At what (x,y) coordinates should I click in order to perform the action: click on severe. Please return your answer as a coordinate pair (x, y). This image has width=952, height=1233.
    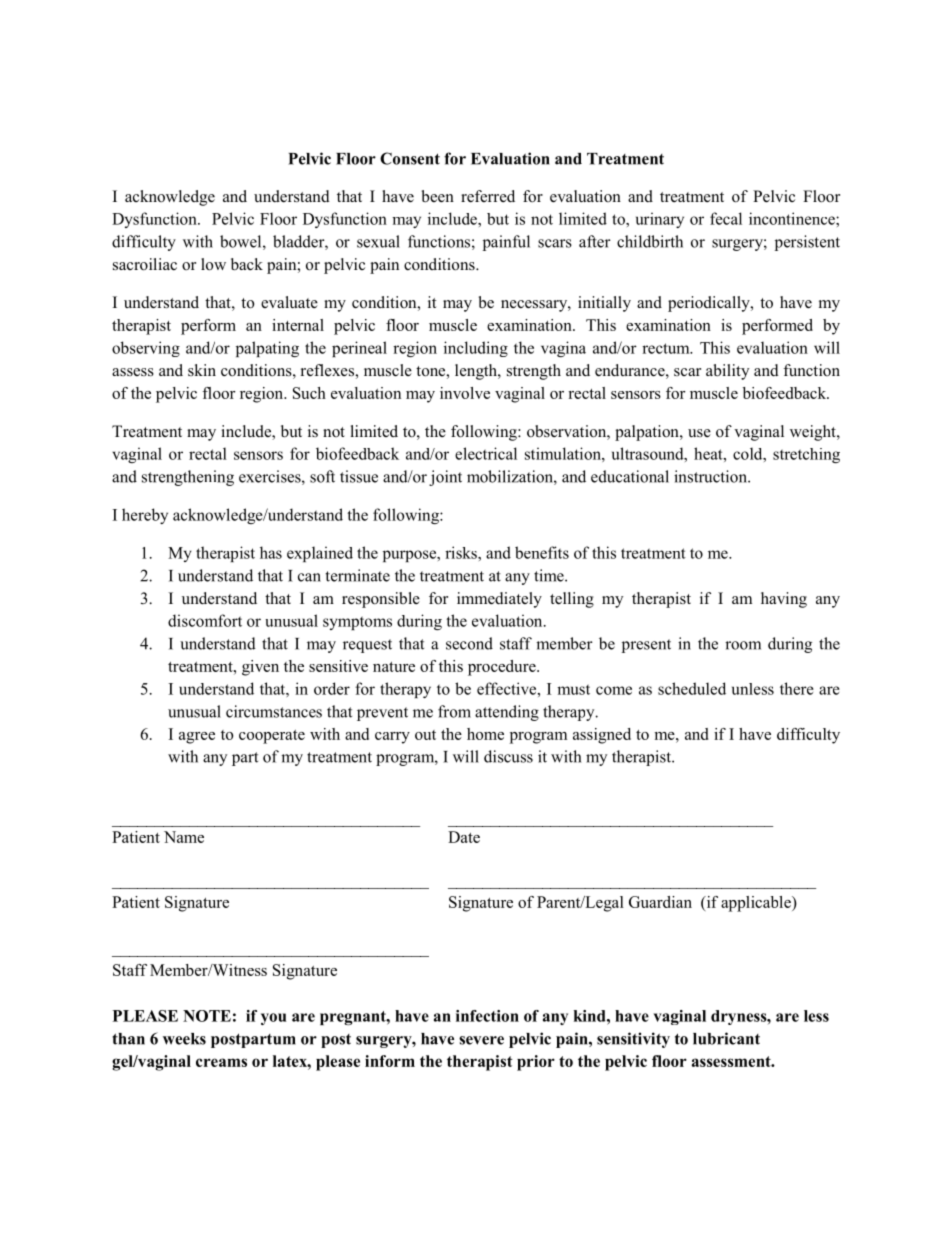
    Looking at the image, I should click on (481, 1040).
